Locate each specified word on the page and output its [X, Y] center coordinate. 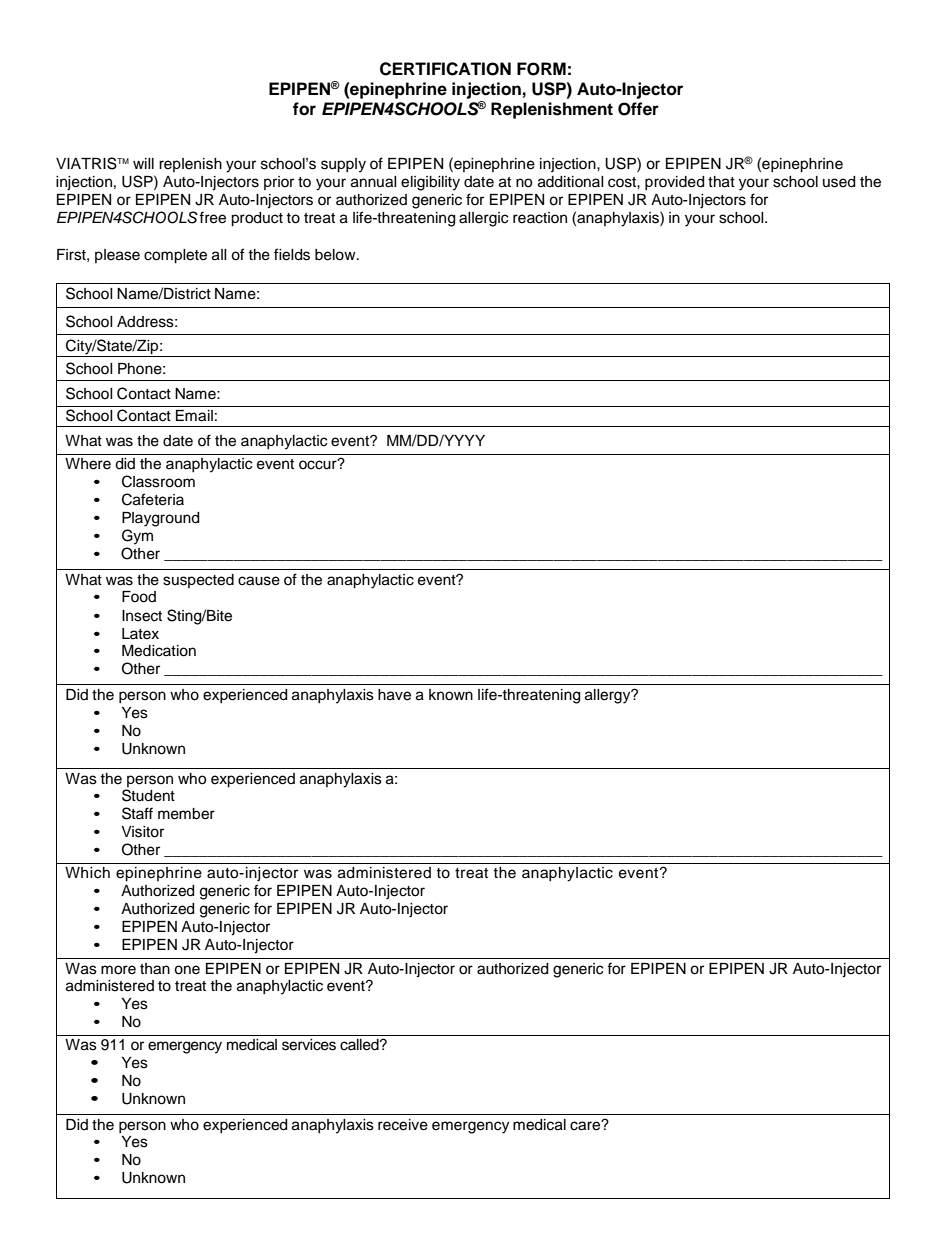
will [143, 163]
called [360, 1045]
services [309, 1045]
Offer [638, 109]
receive [403, 1125]
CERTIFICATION [445, 69]
